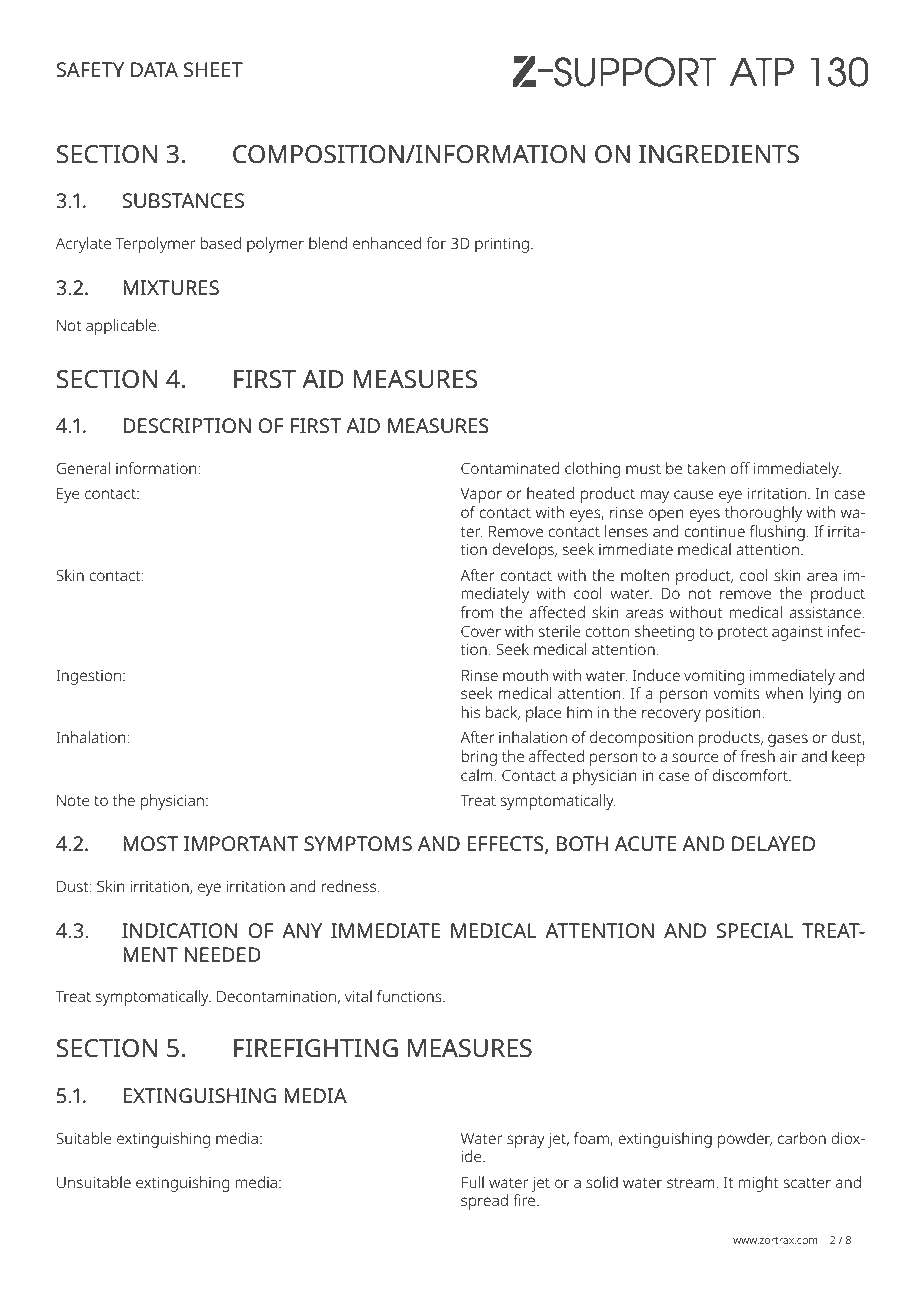  What do you see at coordinates (473, 1182) in the screenshot?
I see `Full` at bounding box center [473, 1182].
